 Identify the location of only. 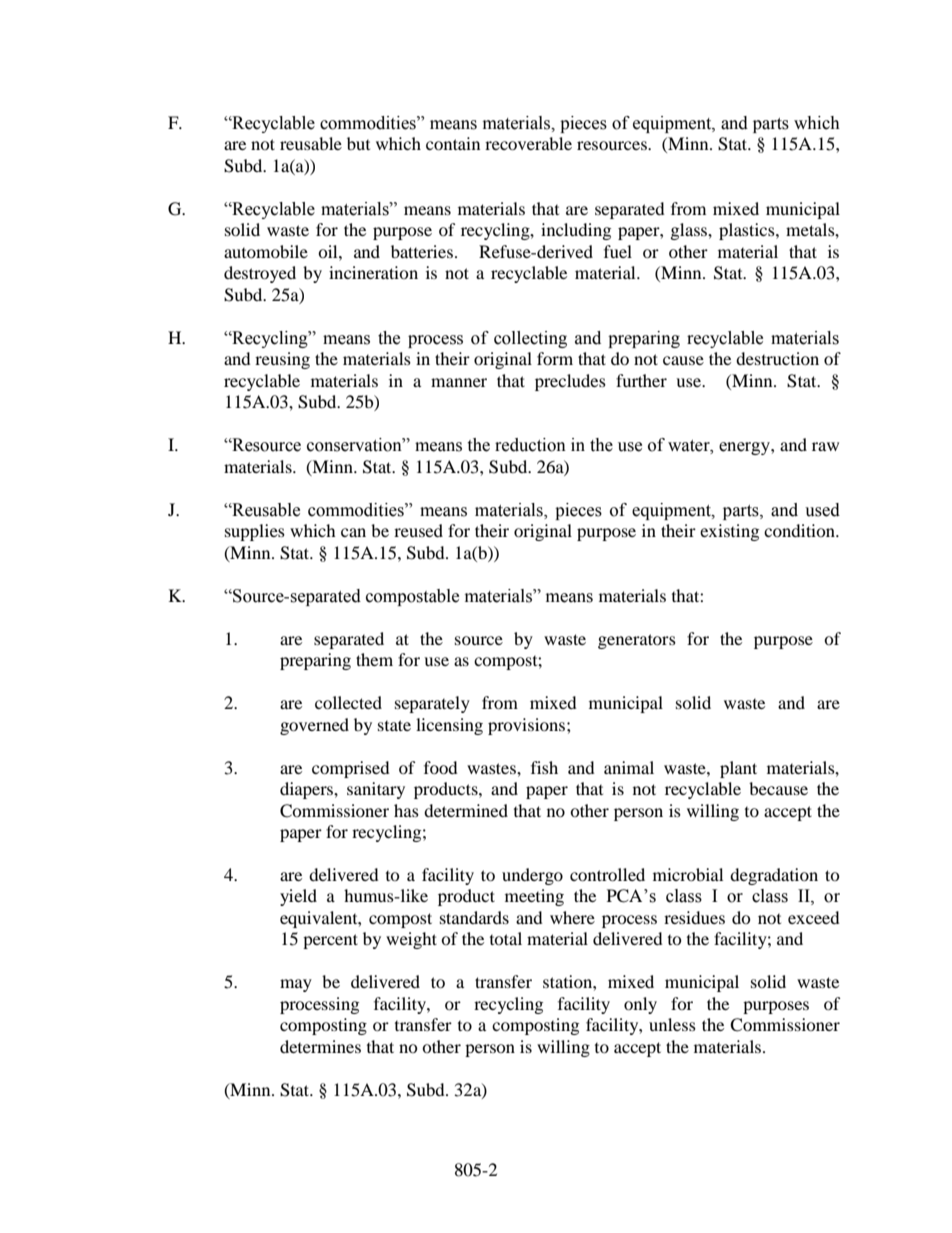
(640, 1005).
